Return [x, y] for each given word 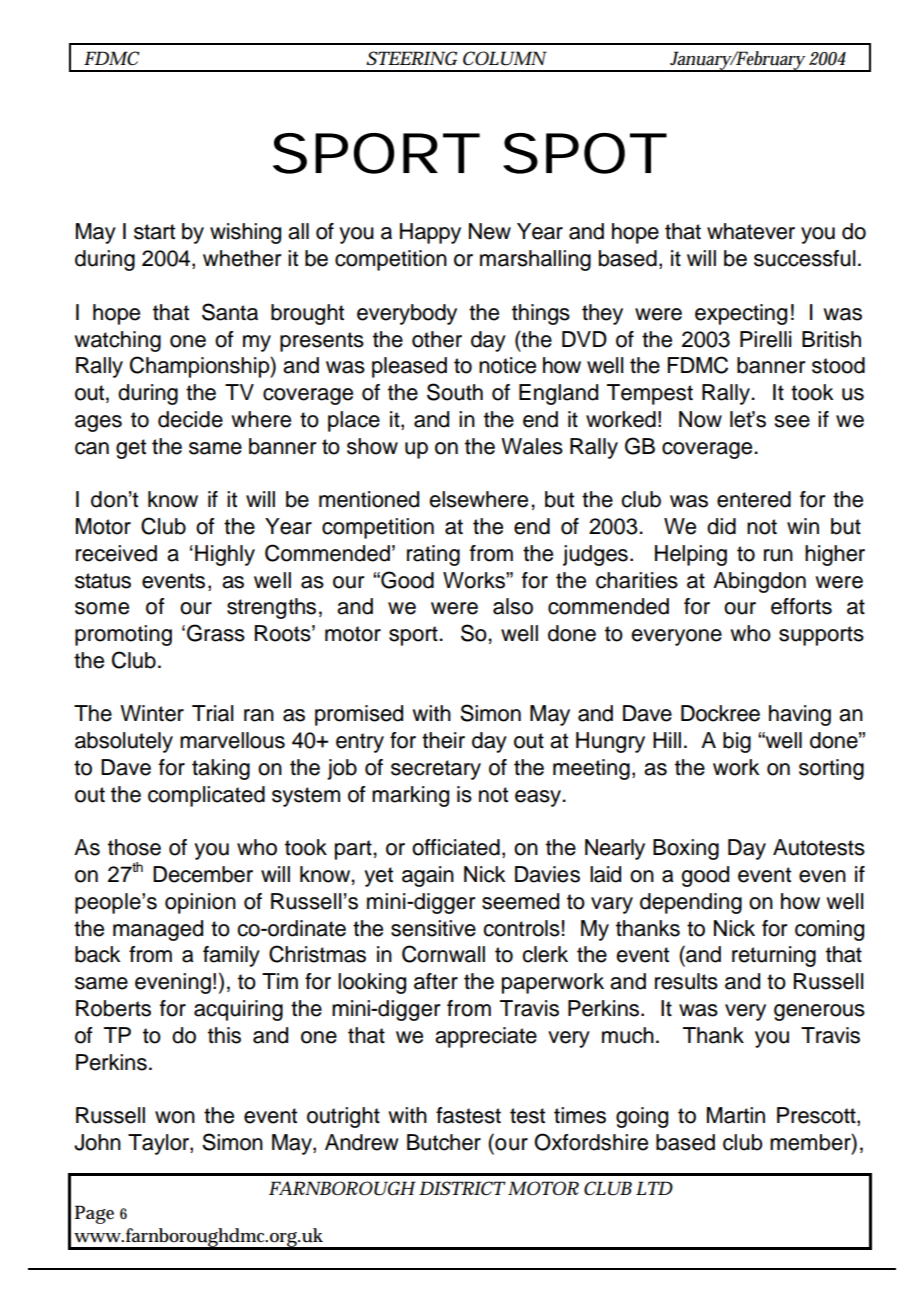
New [490, 231]
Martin [736, 1115]
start [154, 232]
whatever [751, 231]
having [800, 715]
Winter [152, 713]
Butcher [444, 1142]
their [443, 740]
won [175, 1117]
